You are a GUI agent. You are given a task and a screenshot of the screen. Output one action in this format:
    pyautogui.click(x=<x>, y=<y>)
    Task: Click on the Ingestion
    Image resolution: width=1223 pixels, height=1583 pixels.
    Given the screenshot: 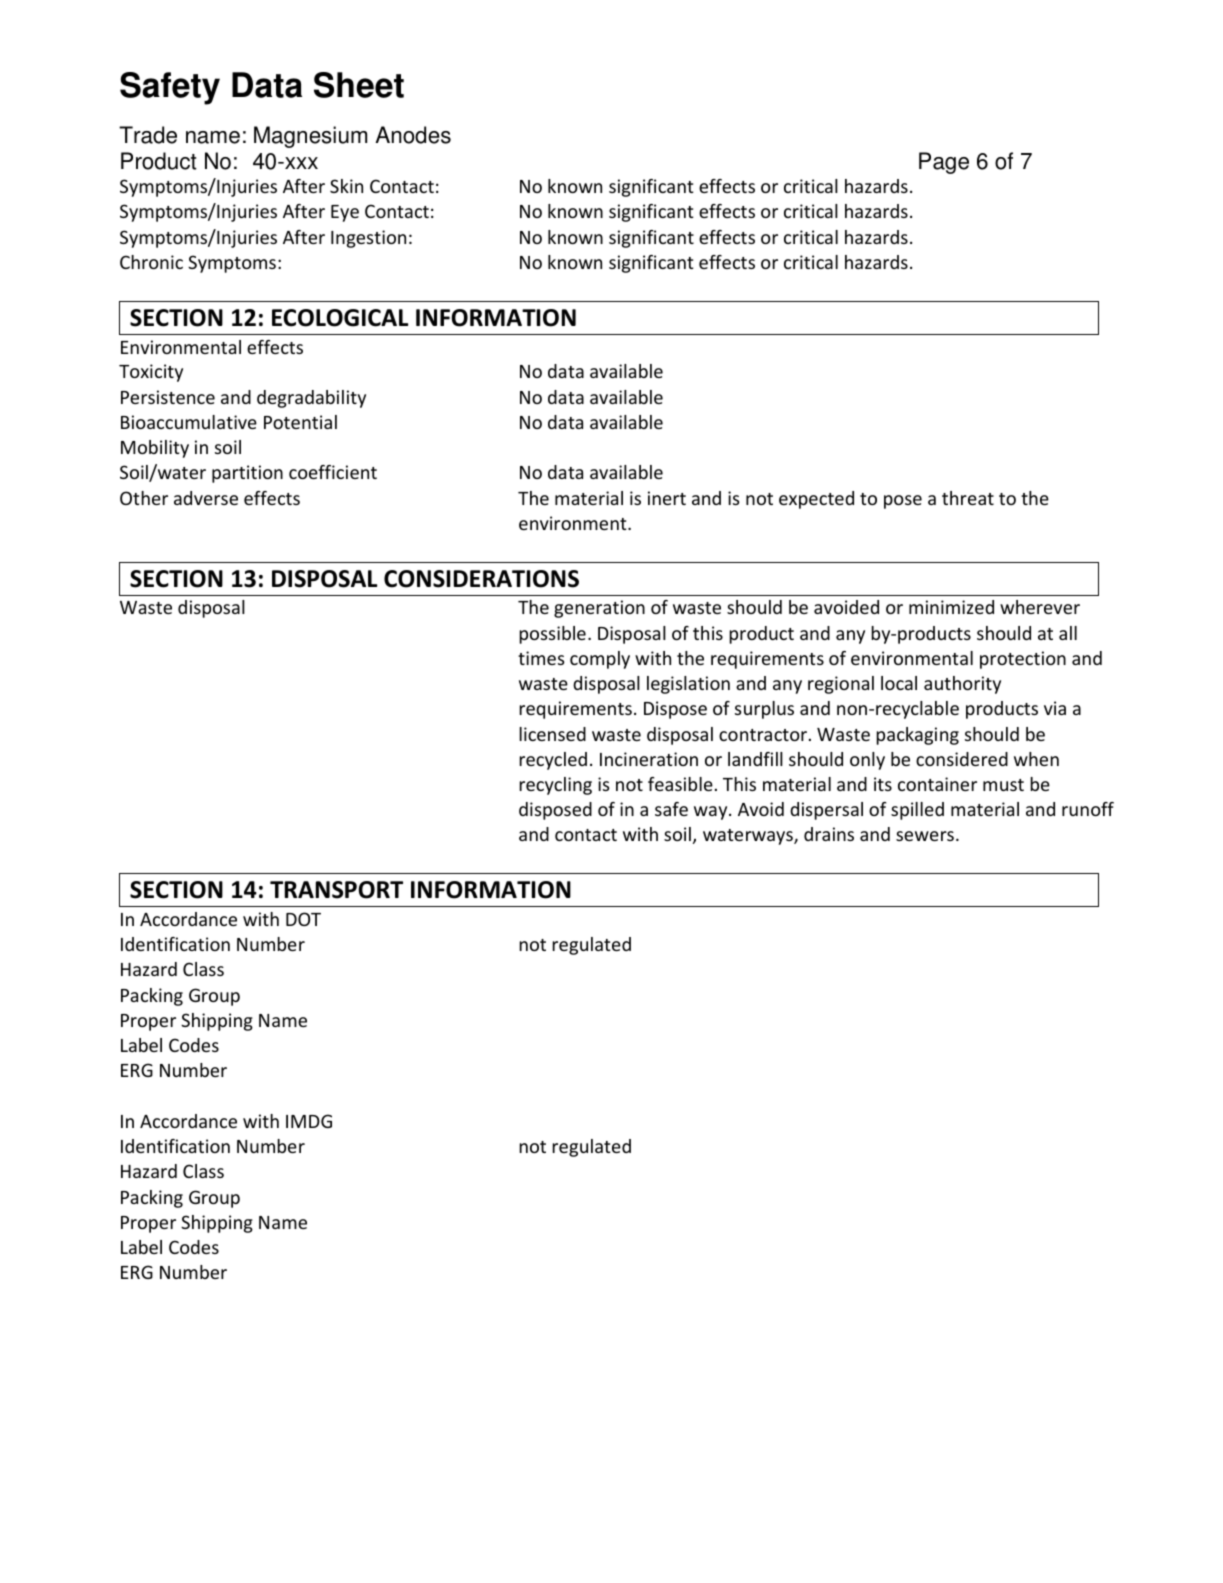 What is the action you would take?
    pyautogui.click(x=368, y=239)
